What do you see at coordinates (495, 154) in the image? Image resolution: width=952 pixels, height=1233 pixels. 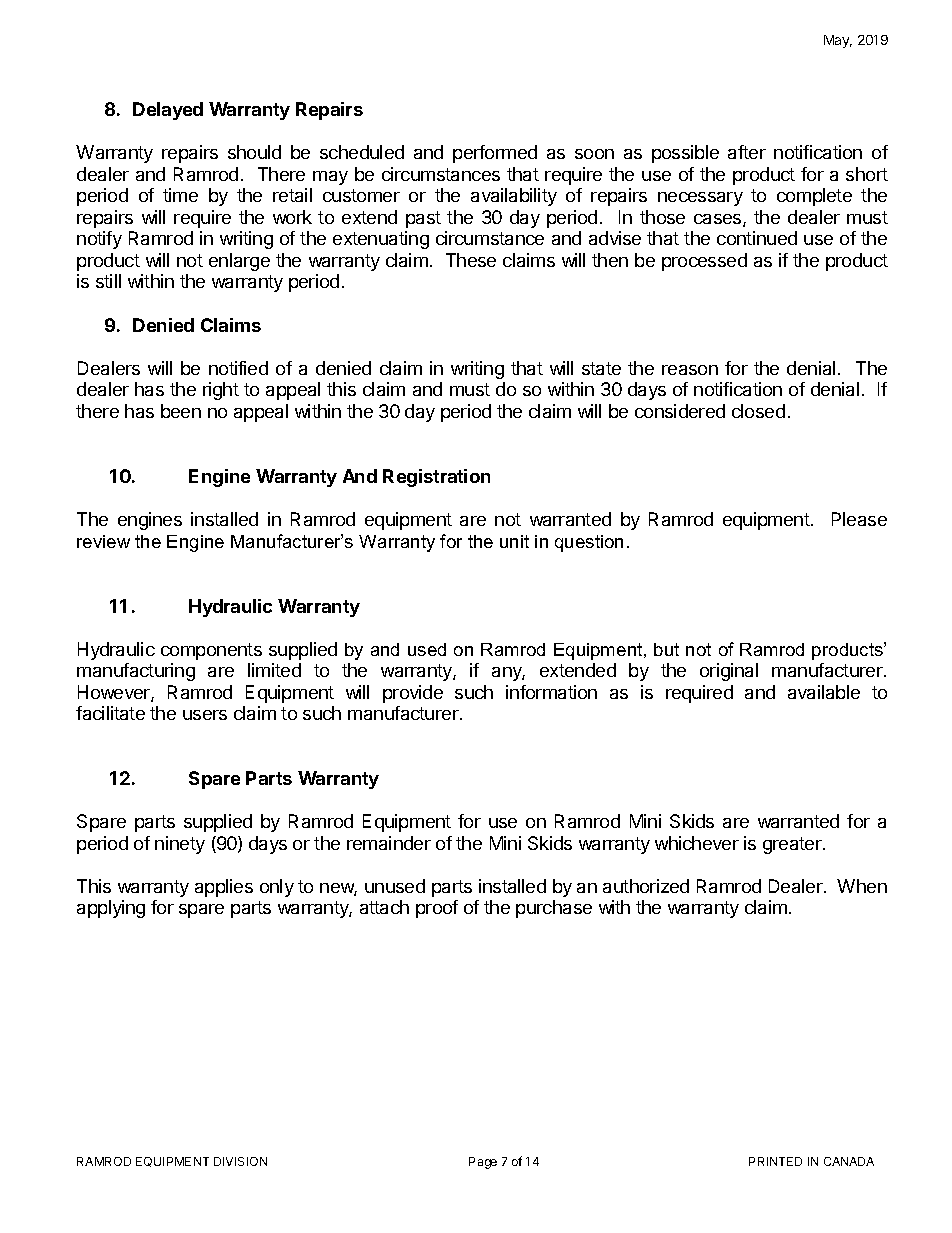 I see `performed` at bounding box center [495, 154].
